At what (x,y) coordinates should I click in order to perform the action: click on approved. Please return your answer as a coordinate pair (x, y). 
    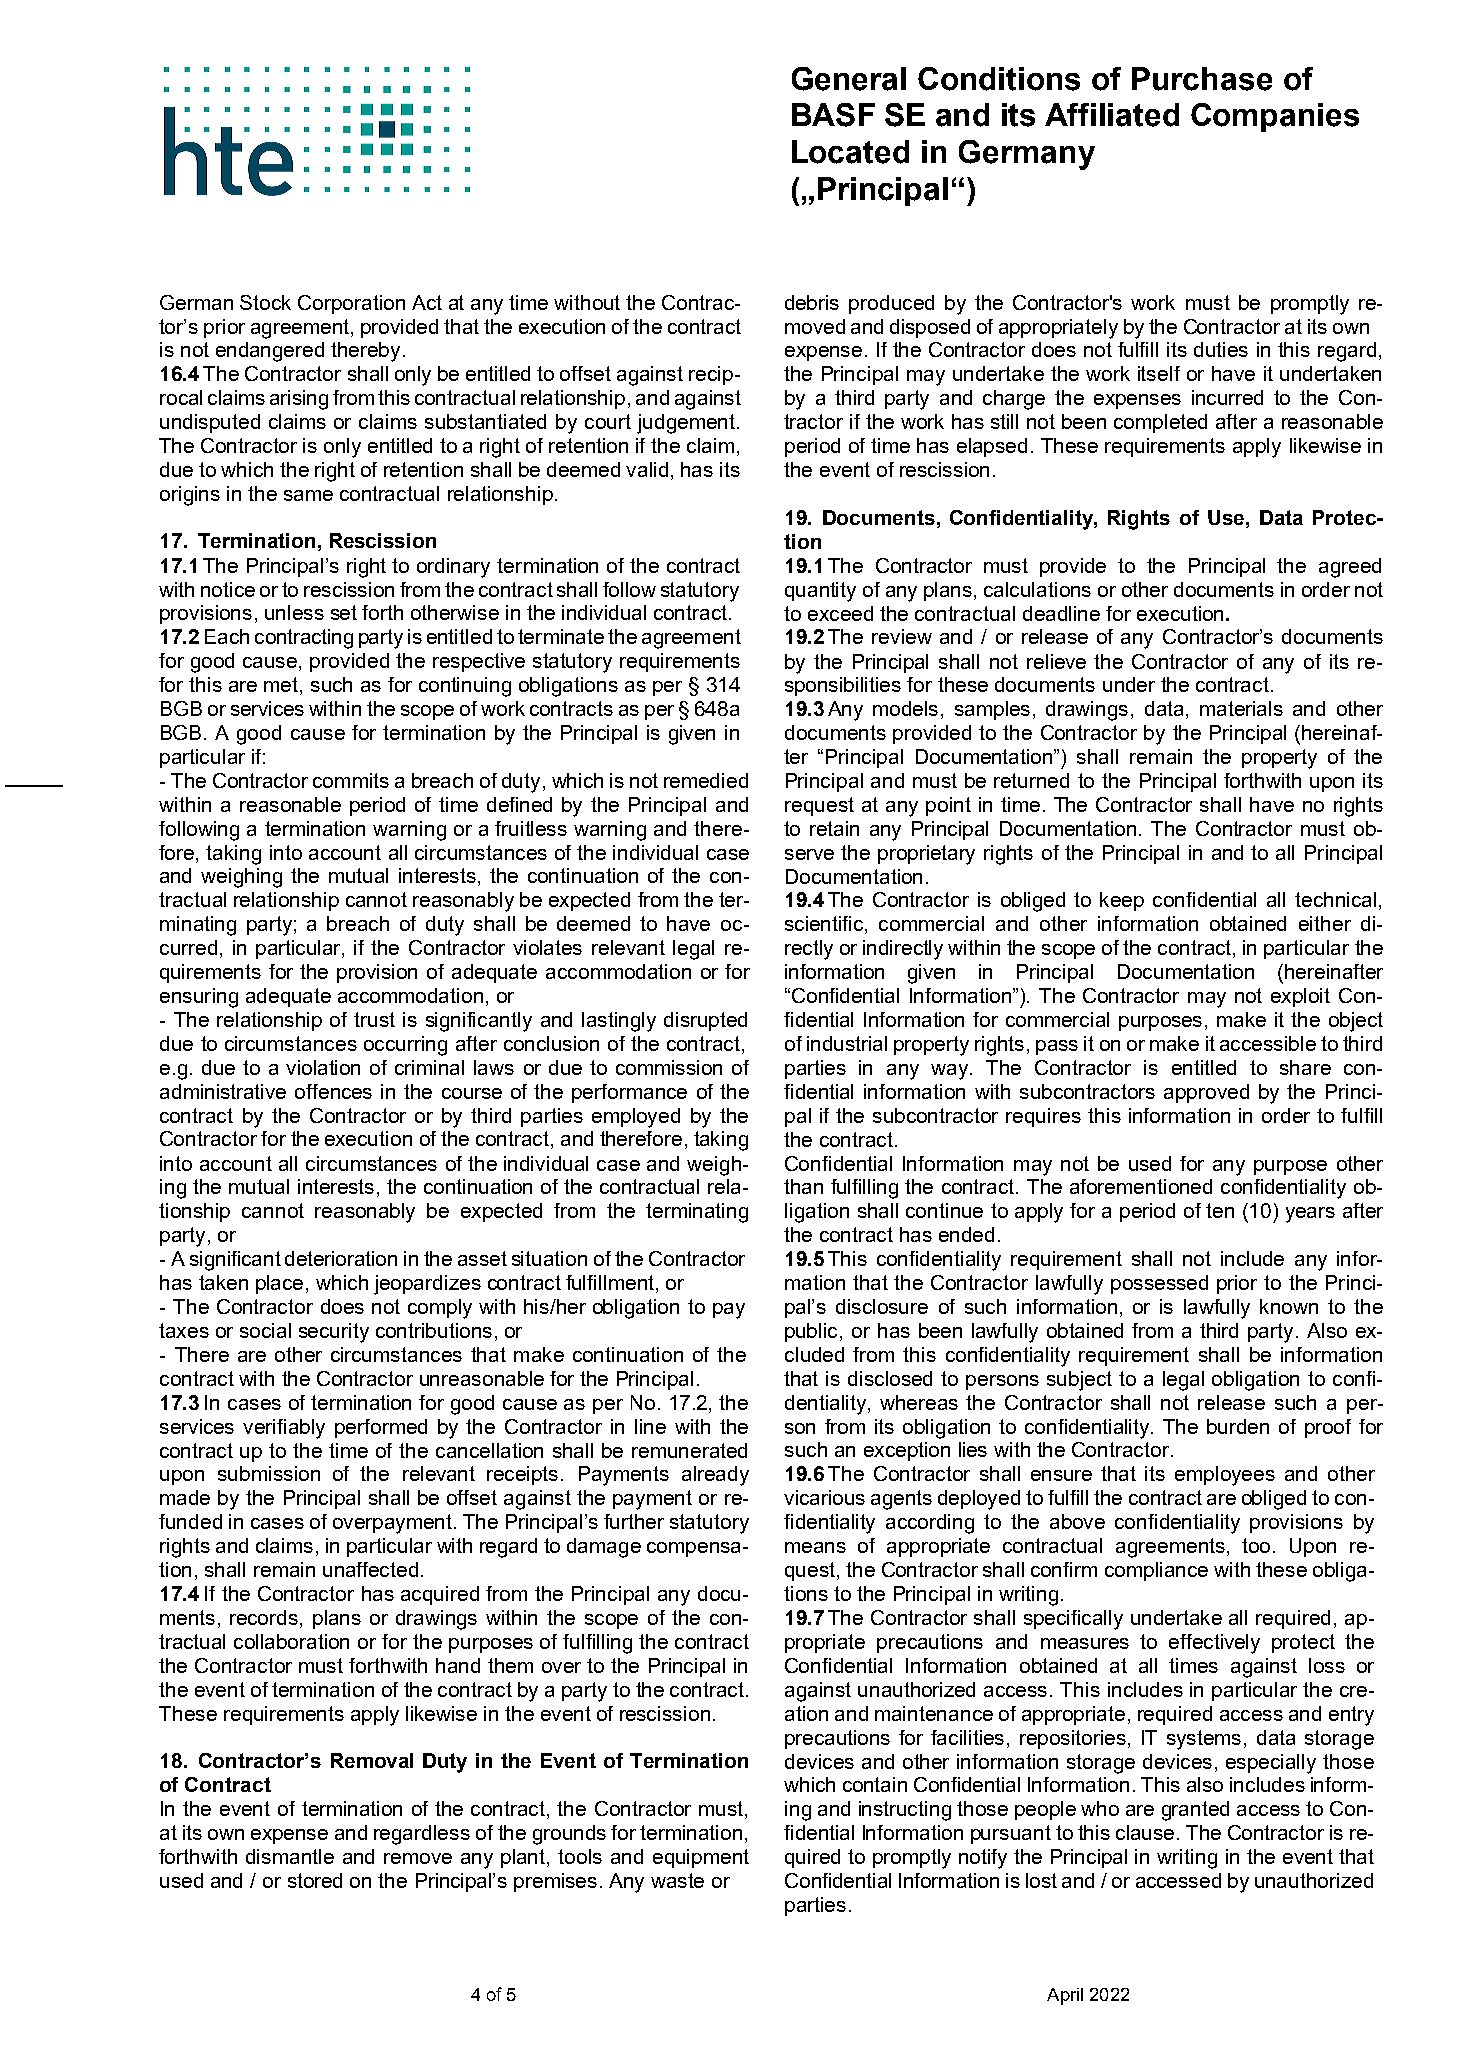
    Looking at the image, I should click on (1206, 1093).
